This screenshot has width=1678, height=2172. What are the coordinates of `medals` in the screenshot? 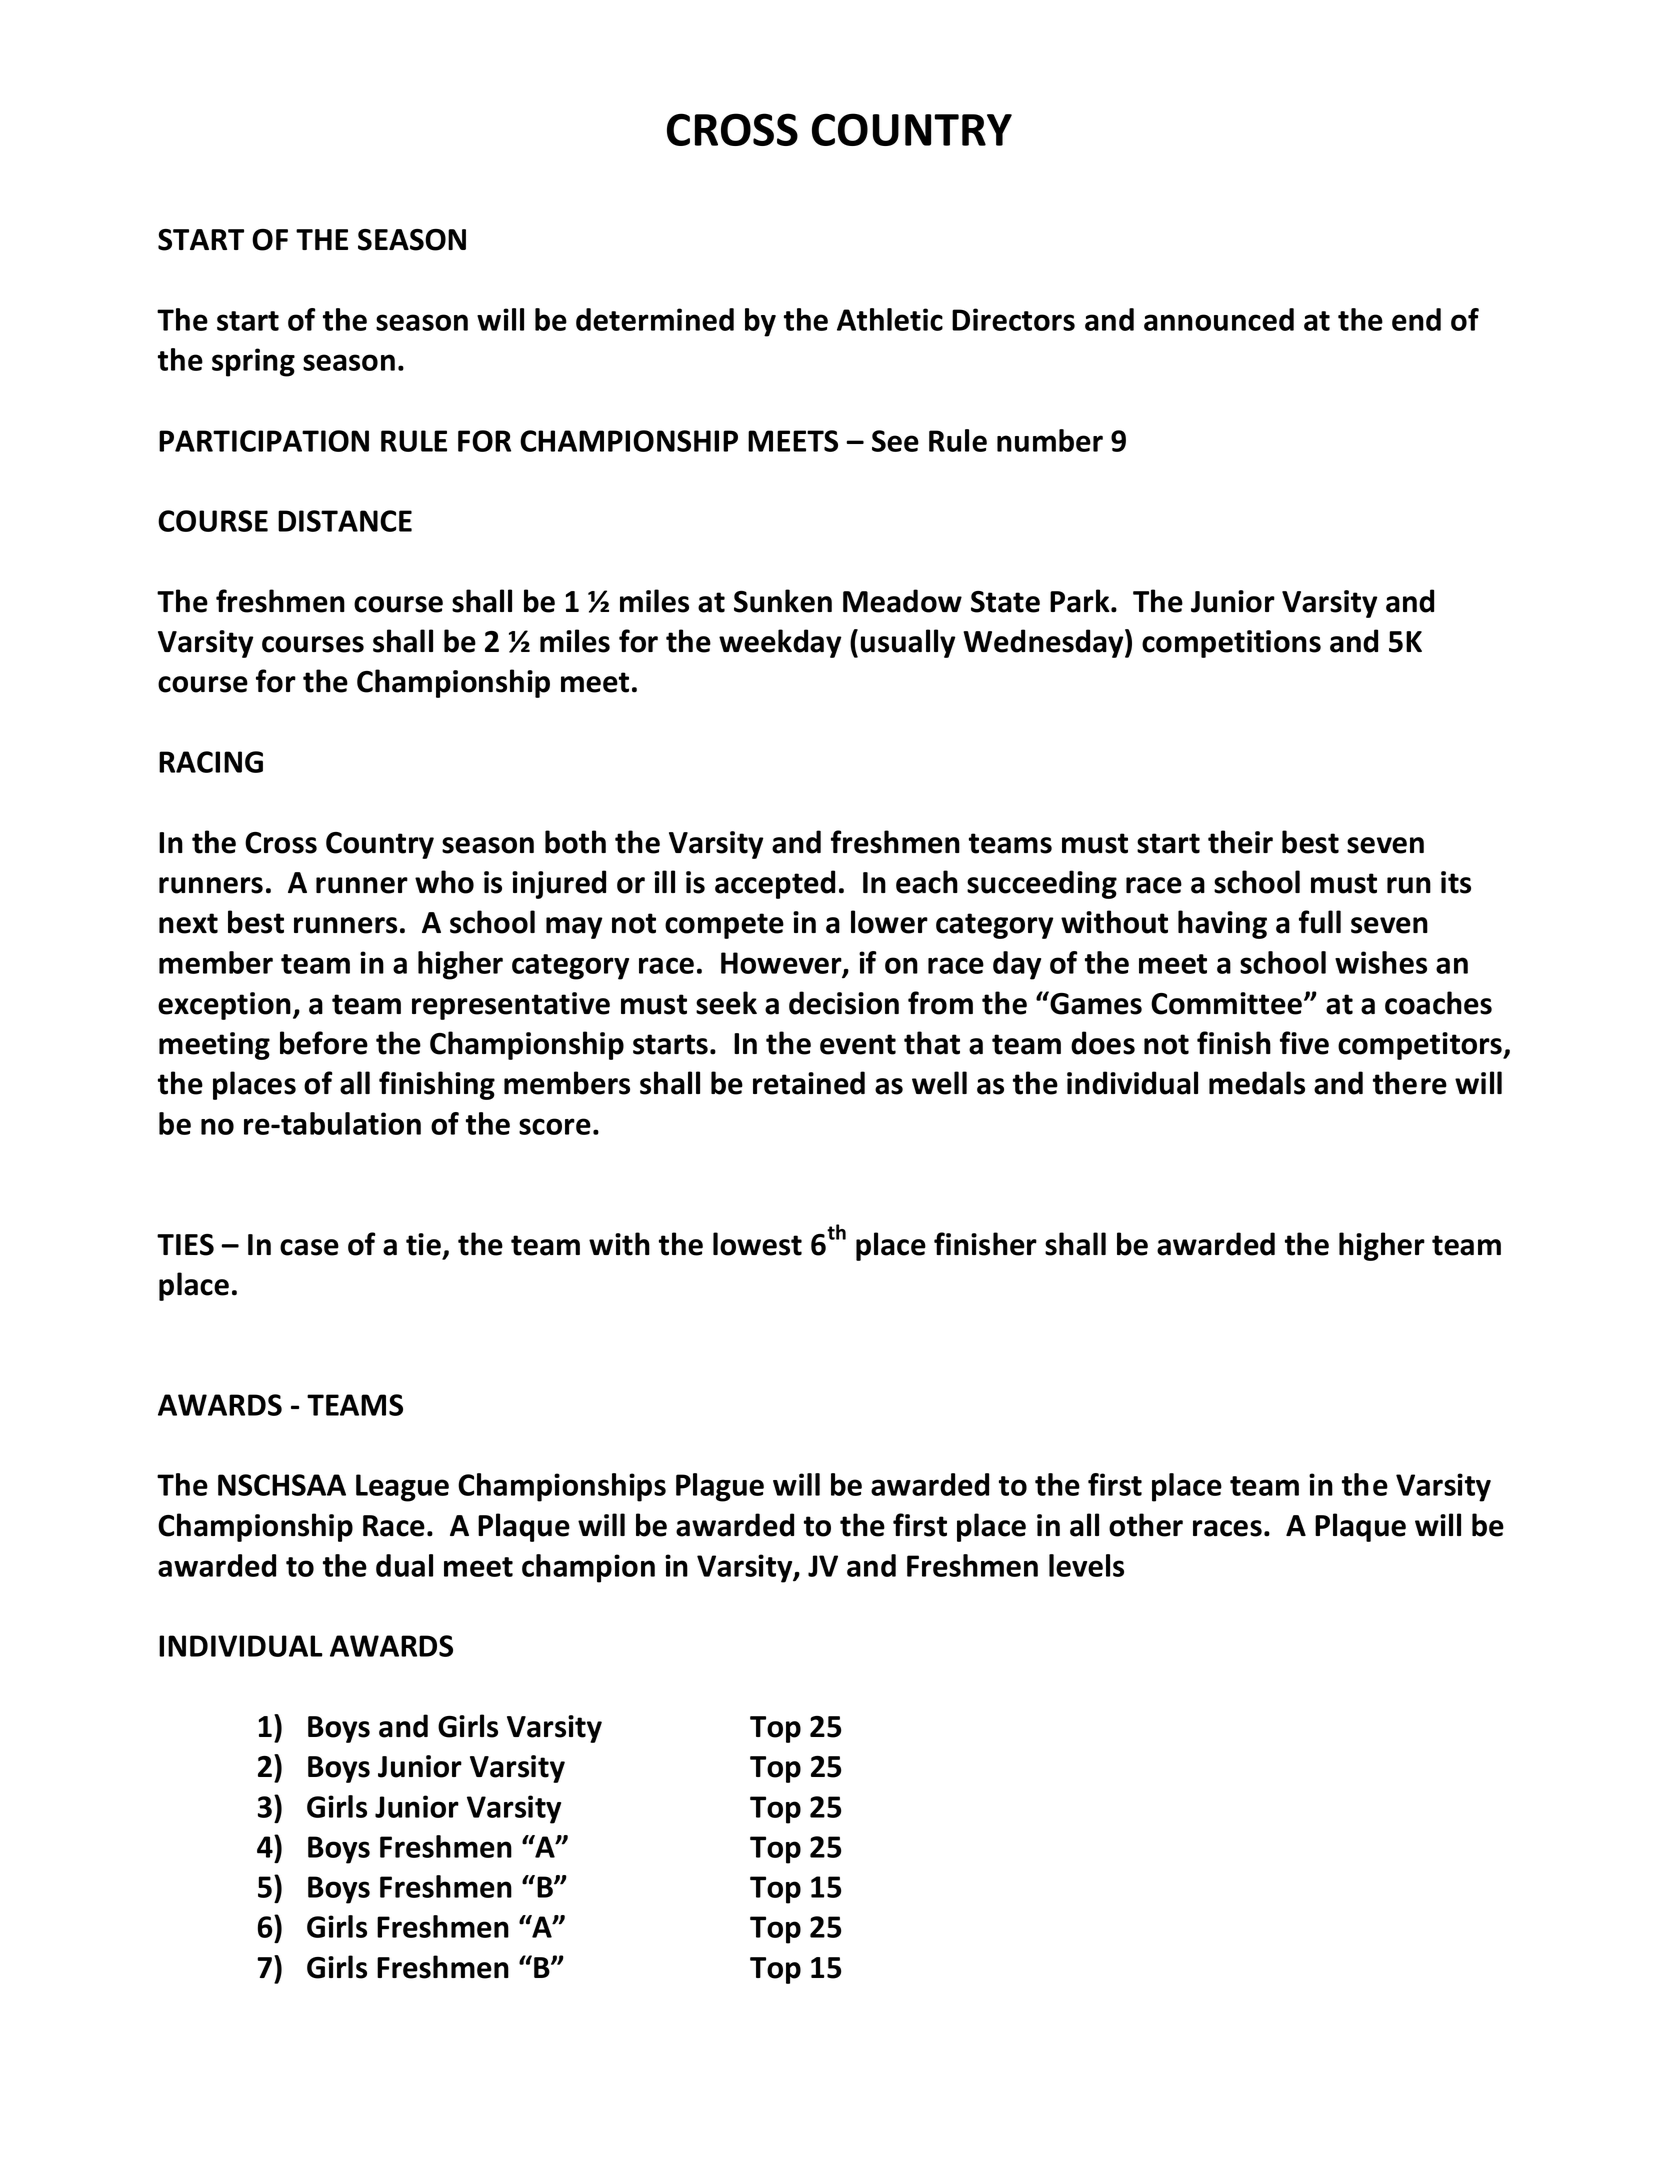 It's located at (1257, 1083).
